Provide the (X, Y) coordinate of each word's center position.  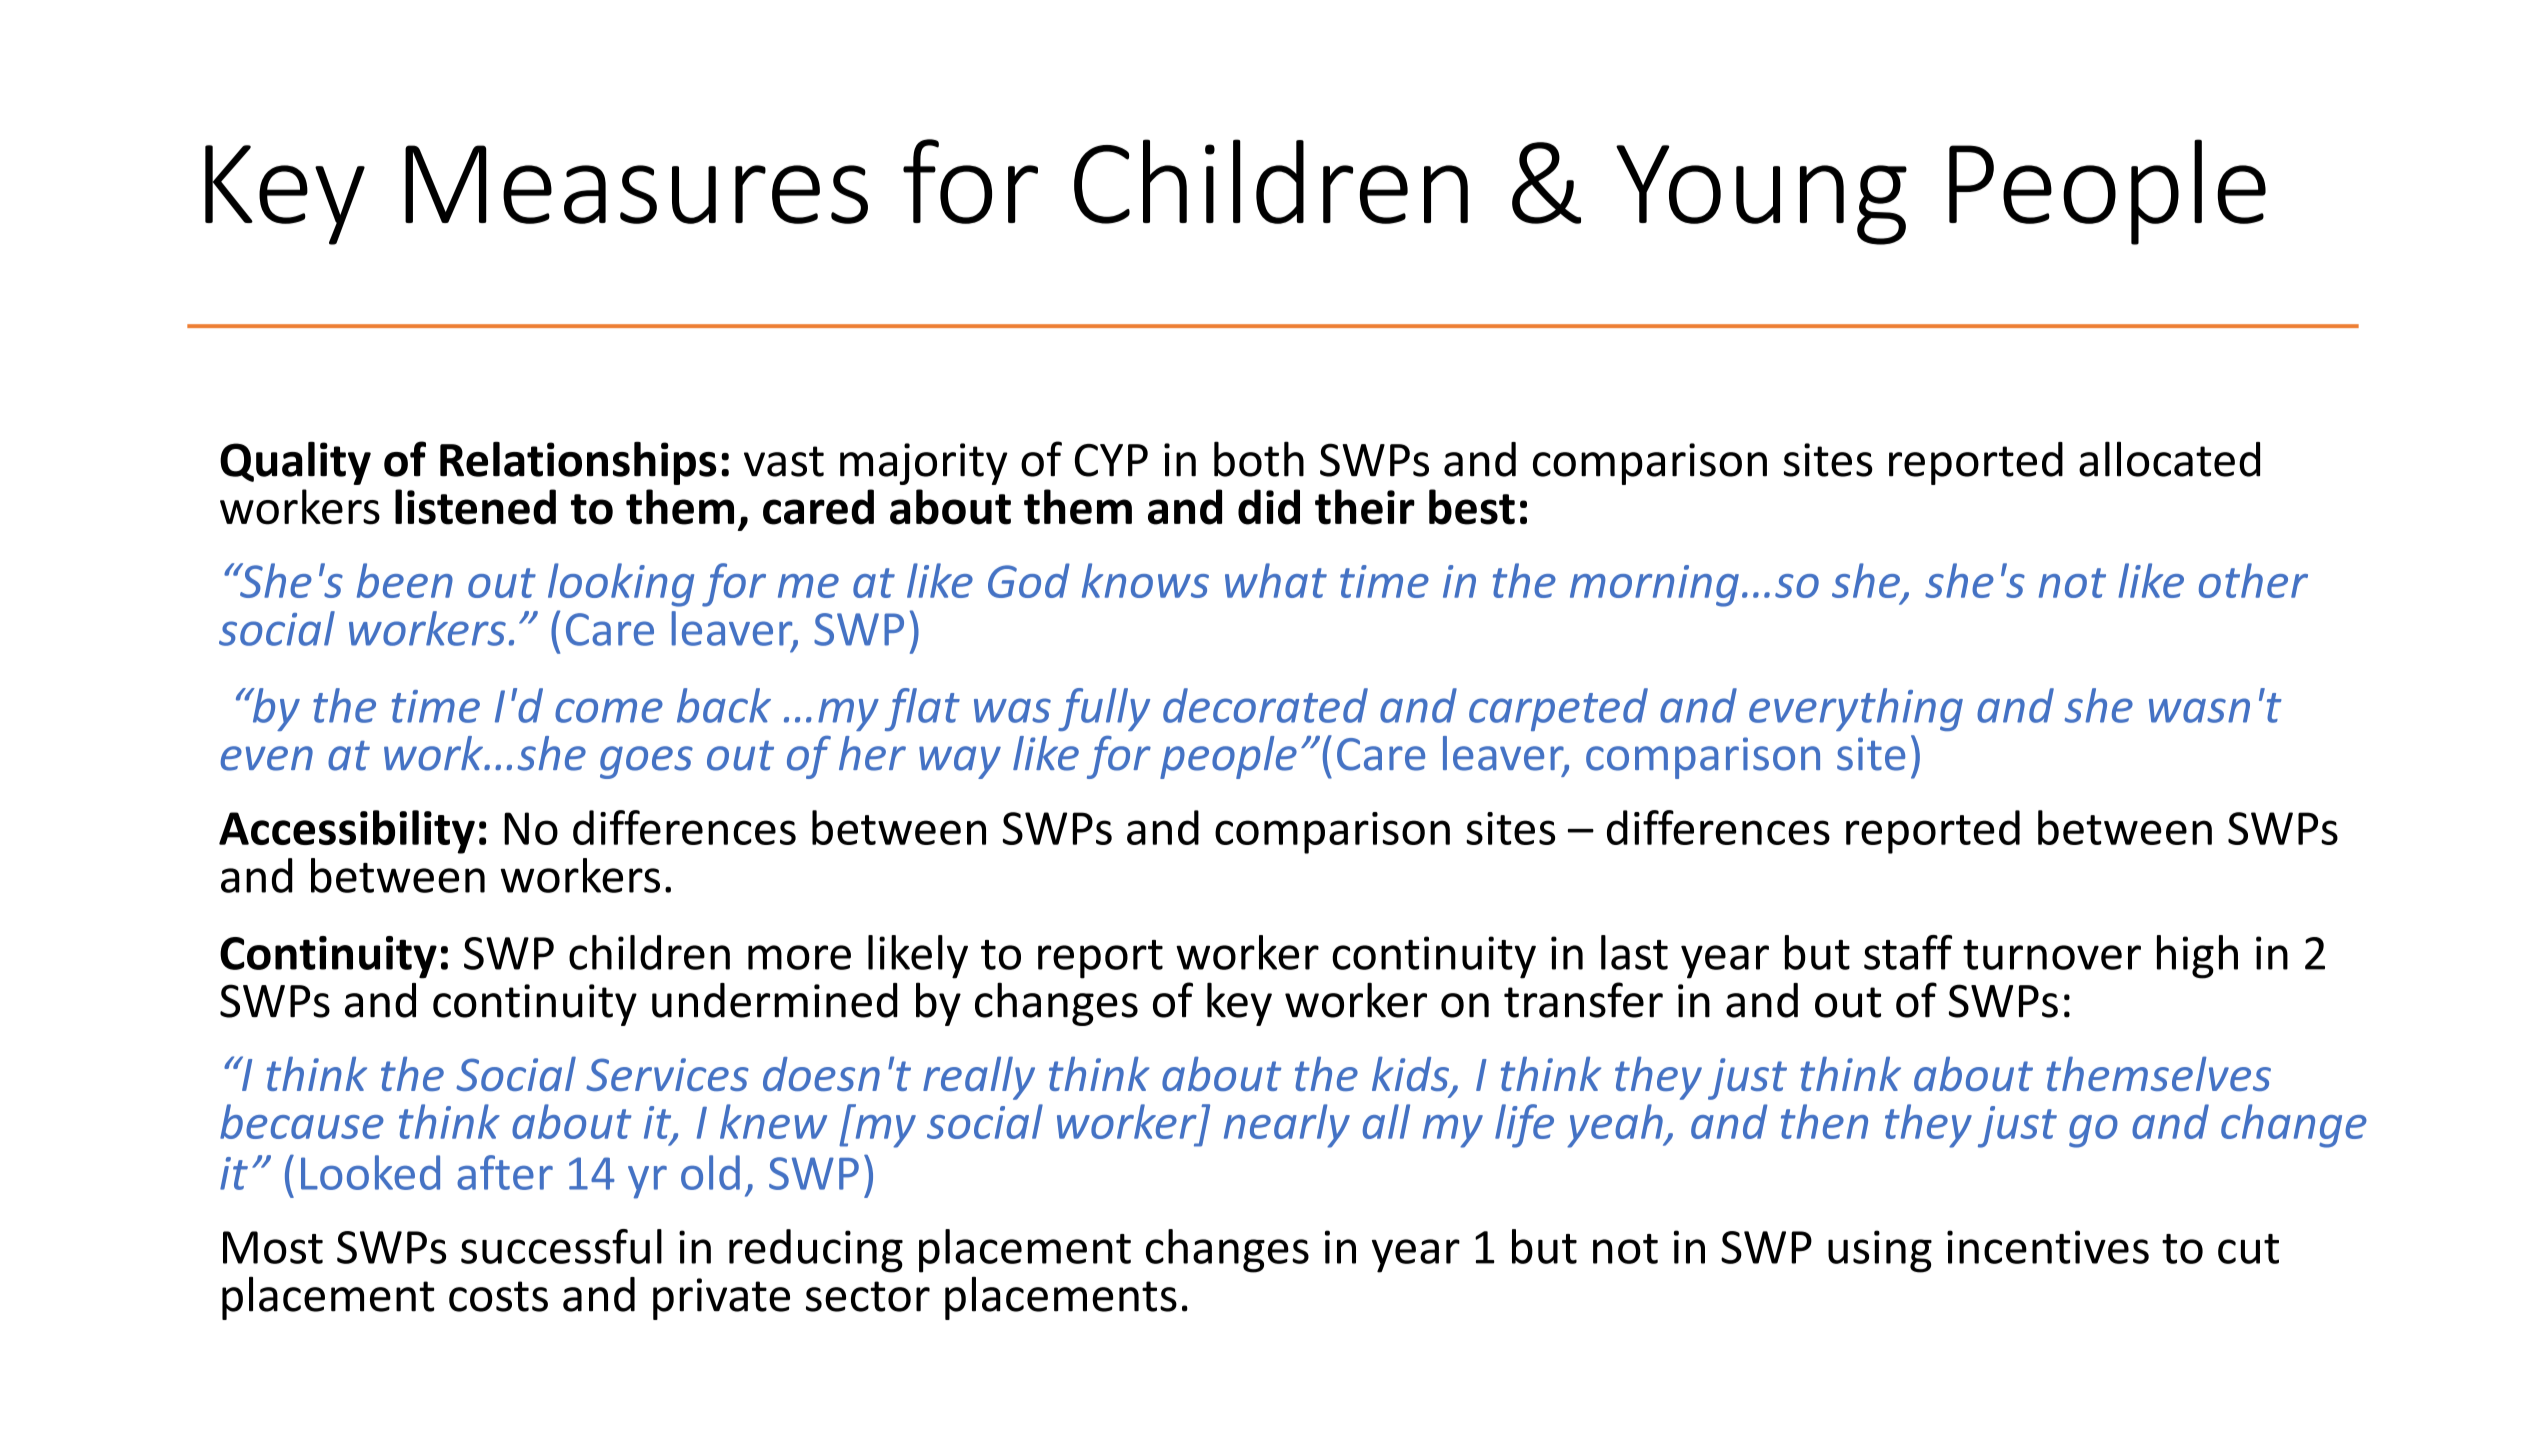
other (2253, 580)
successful (561, 1246)
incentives (2048, 1247)
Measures (636, 184)
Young (1761, 195)
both (1259, 459)
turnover (2052, 955)
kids (1411, 1075)
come (609, 710)
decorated (1265, 705)
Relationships (578, 463)
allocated (2169, 459)
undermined (775, 1000)
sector (868, 1296)
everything (1856, 709)
